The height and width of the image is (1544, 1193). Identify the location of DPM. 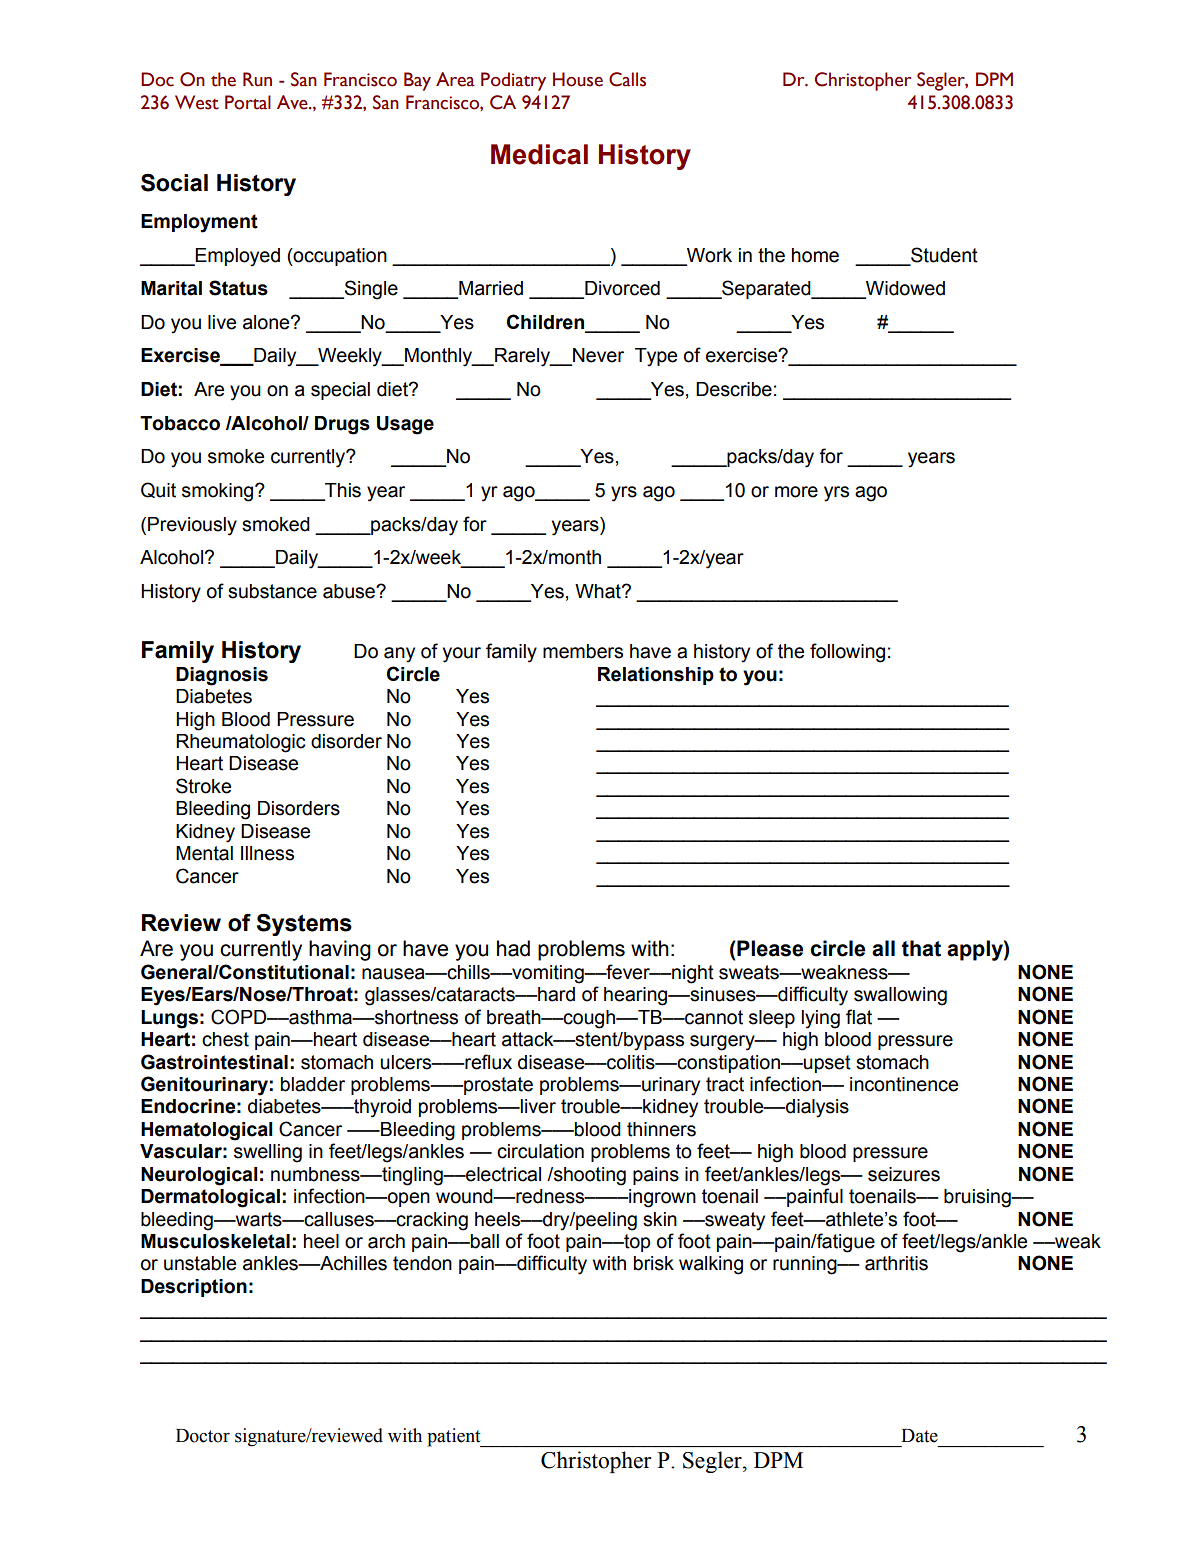
(778, 1460).
